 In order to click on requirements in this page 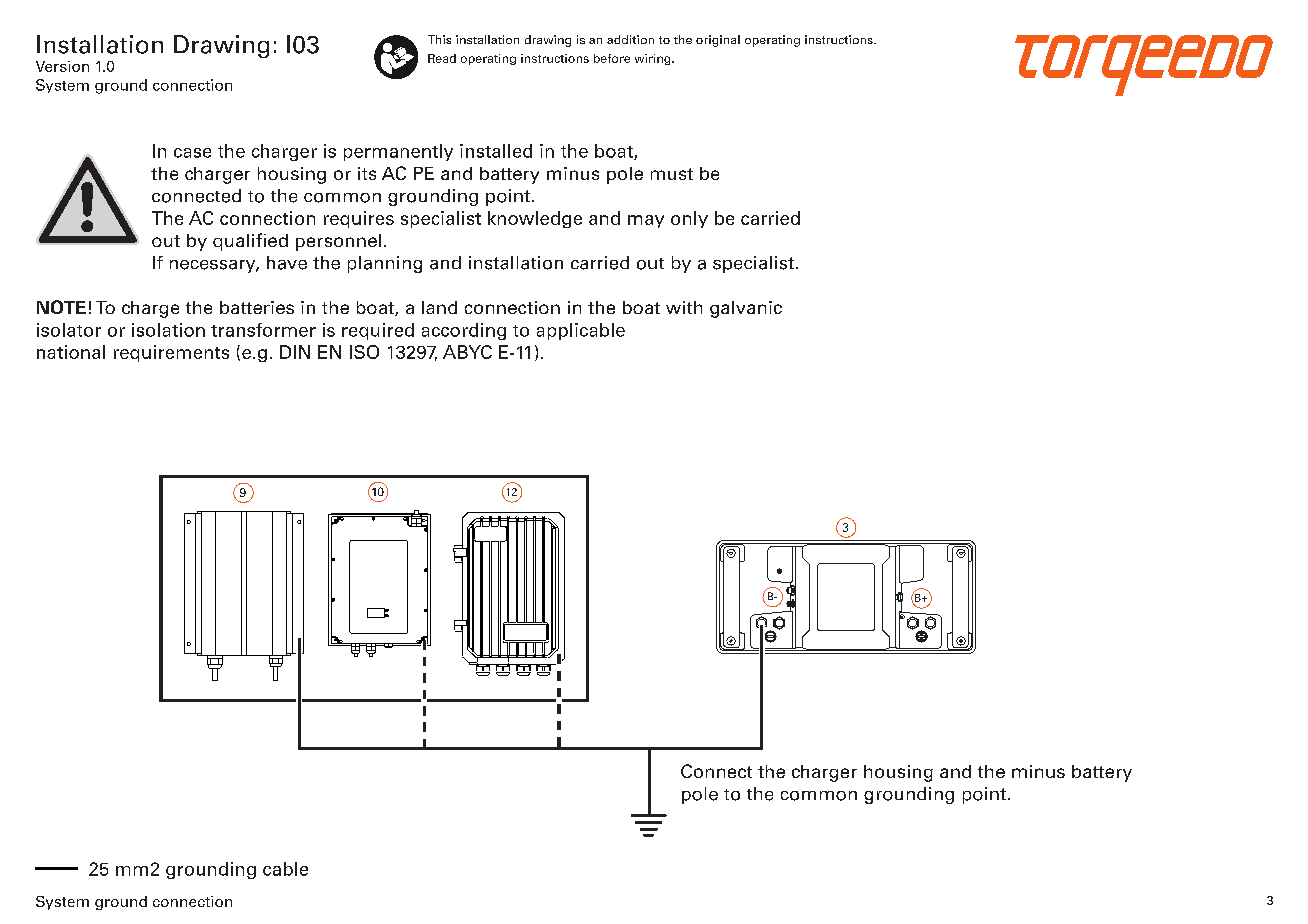, I will do `click(171, 353)`.
